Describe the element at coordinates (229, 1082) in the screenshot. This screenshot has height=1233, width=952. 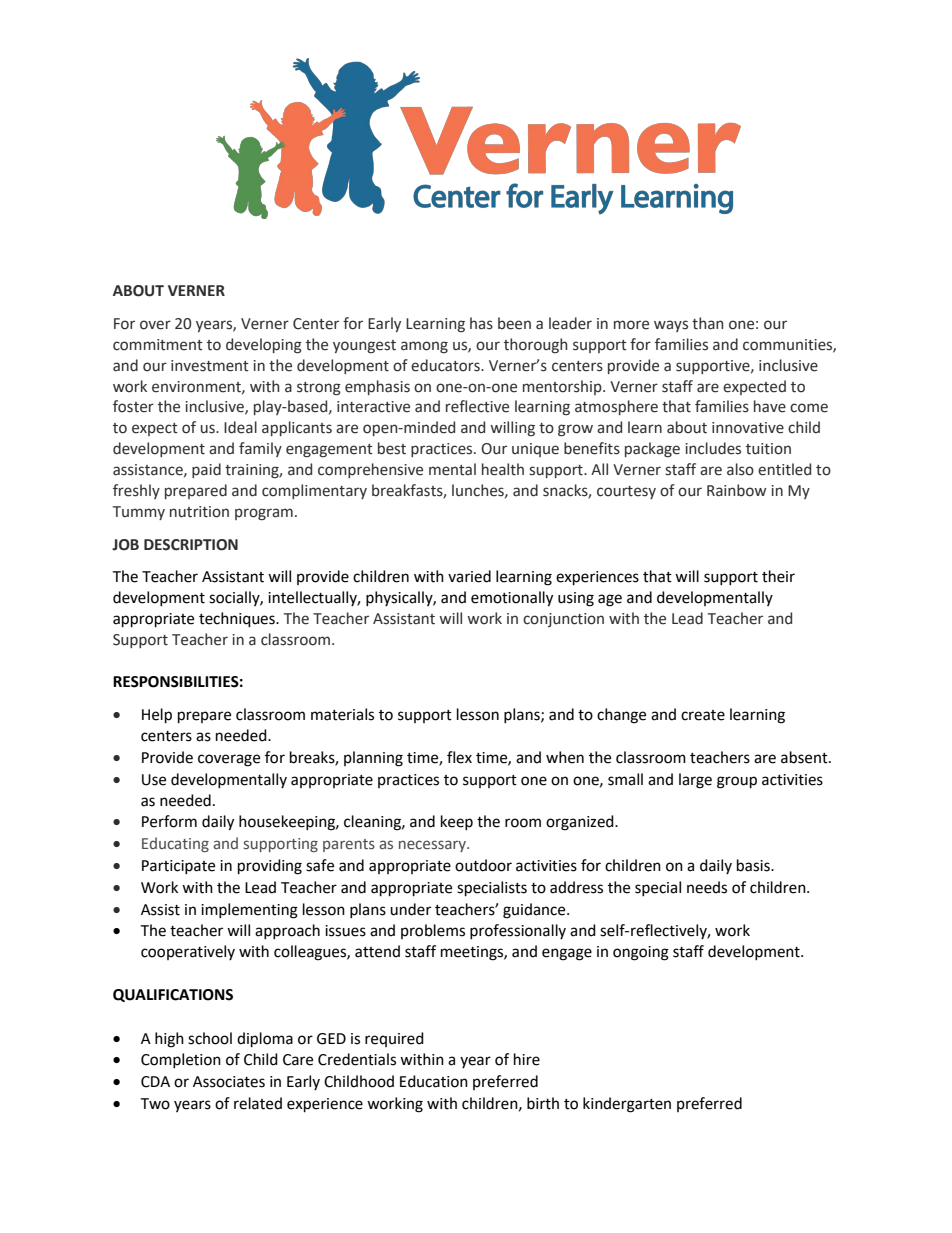
I see `Associates` at that location.
